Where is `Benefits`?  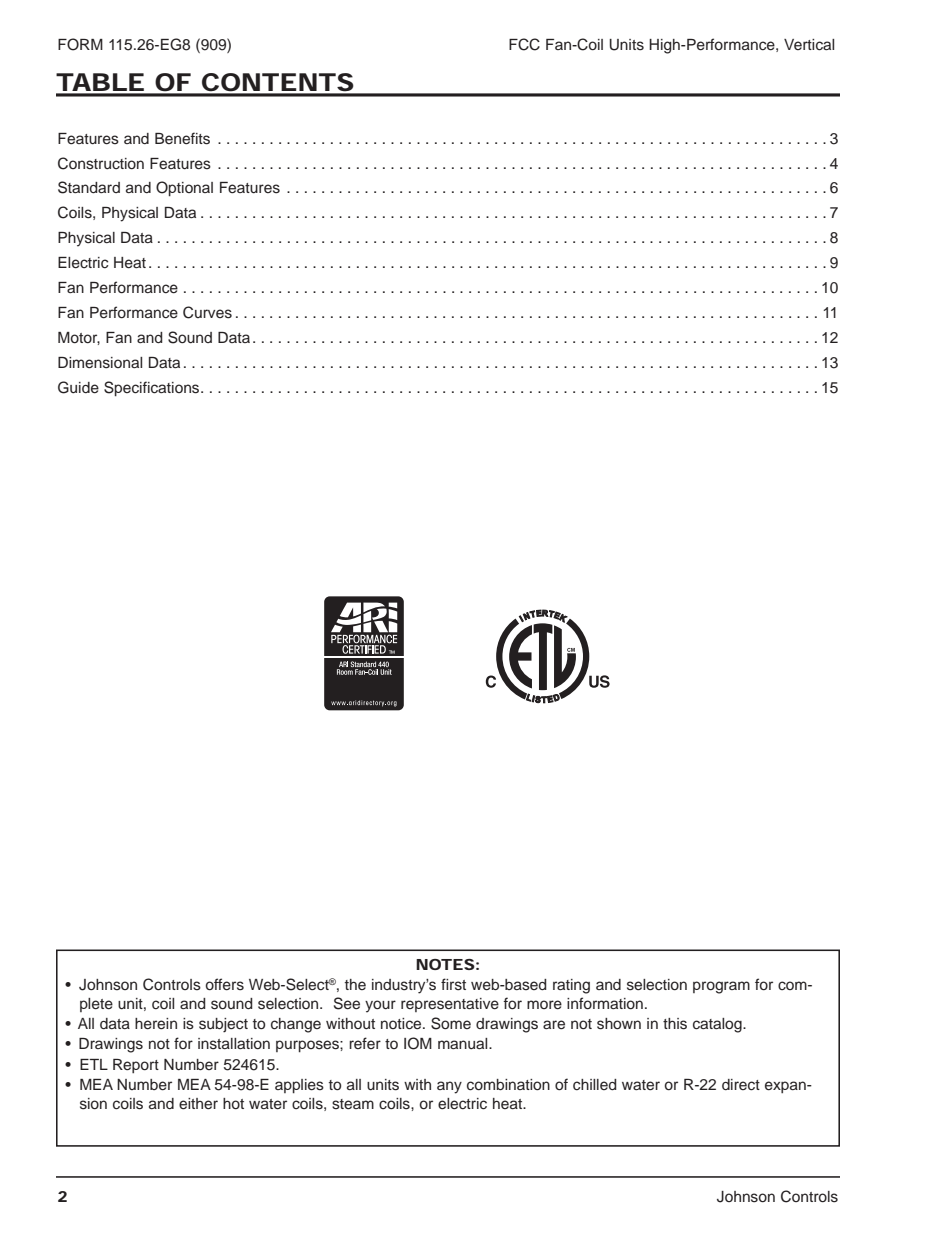
Benefits is located at coordinates (182, 138).
